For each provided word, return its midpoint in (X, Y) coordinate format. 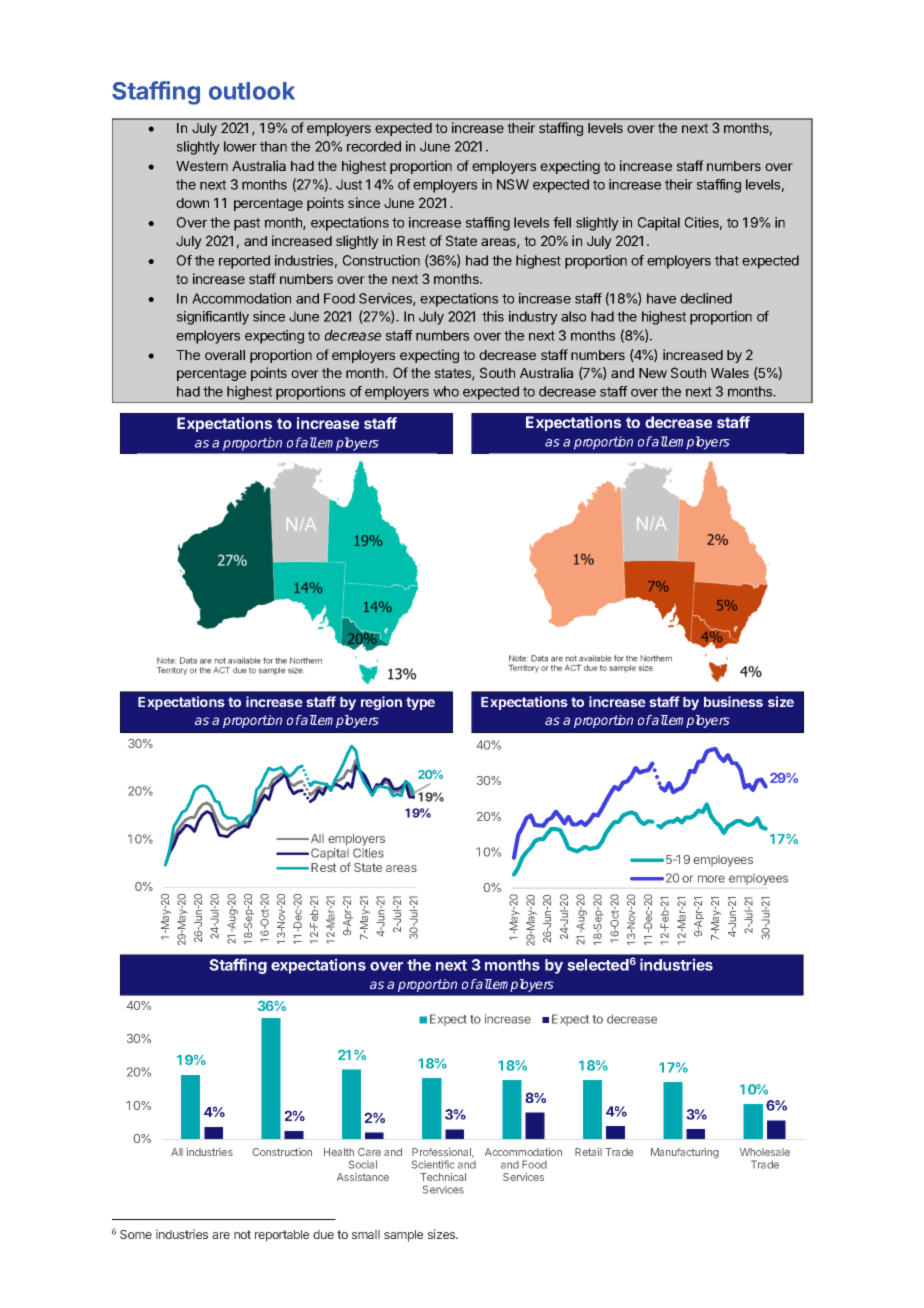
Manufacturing (685, 1153)
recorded (374, 146)
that (727, 260)
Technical (443, 1177)
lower (240, 146)
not (242, 1234)
